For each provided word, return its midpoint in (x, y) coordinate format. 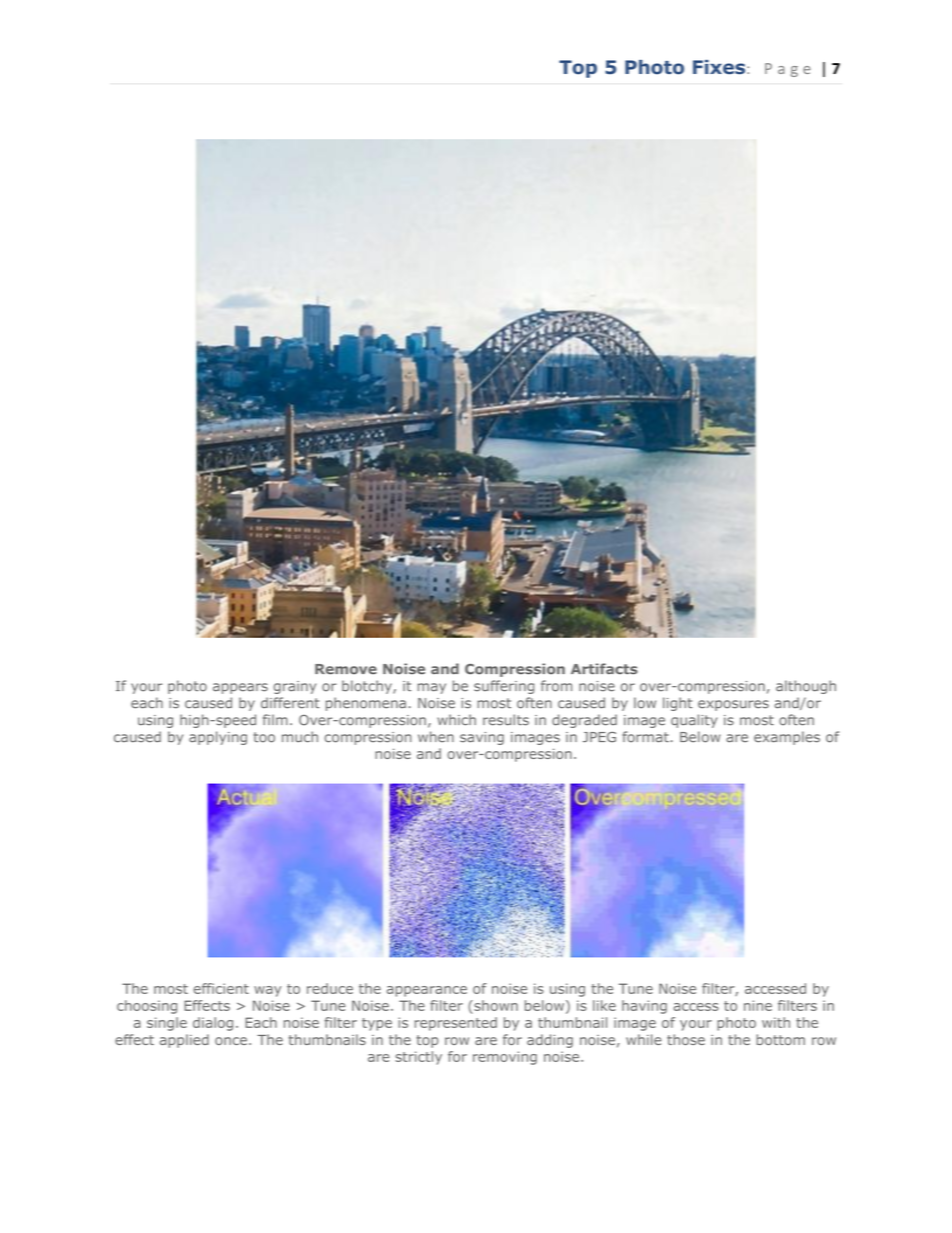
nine (758, 1005)
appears (240, 688)
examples (787, 738)
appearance (427, 991)
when (436, 737)
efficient (221, 988)
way (267, 991)
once (231, 1041)
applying (218, 738)
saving (482, 738)
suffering (504, 687)
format (645, 737)
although (806, 687)
